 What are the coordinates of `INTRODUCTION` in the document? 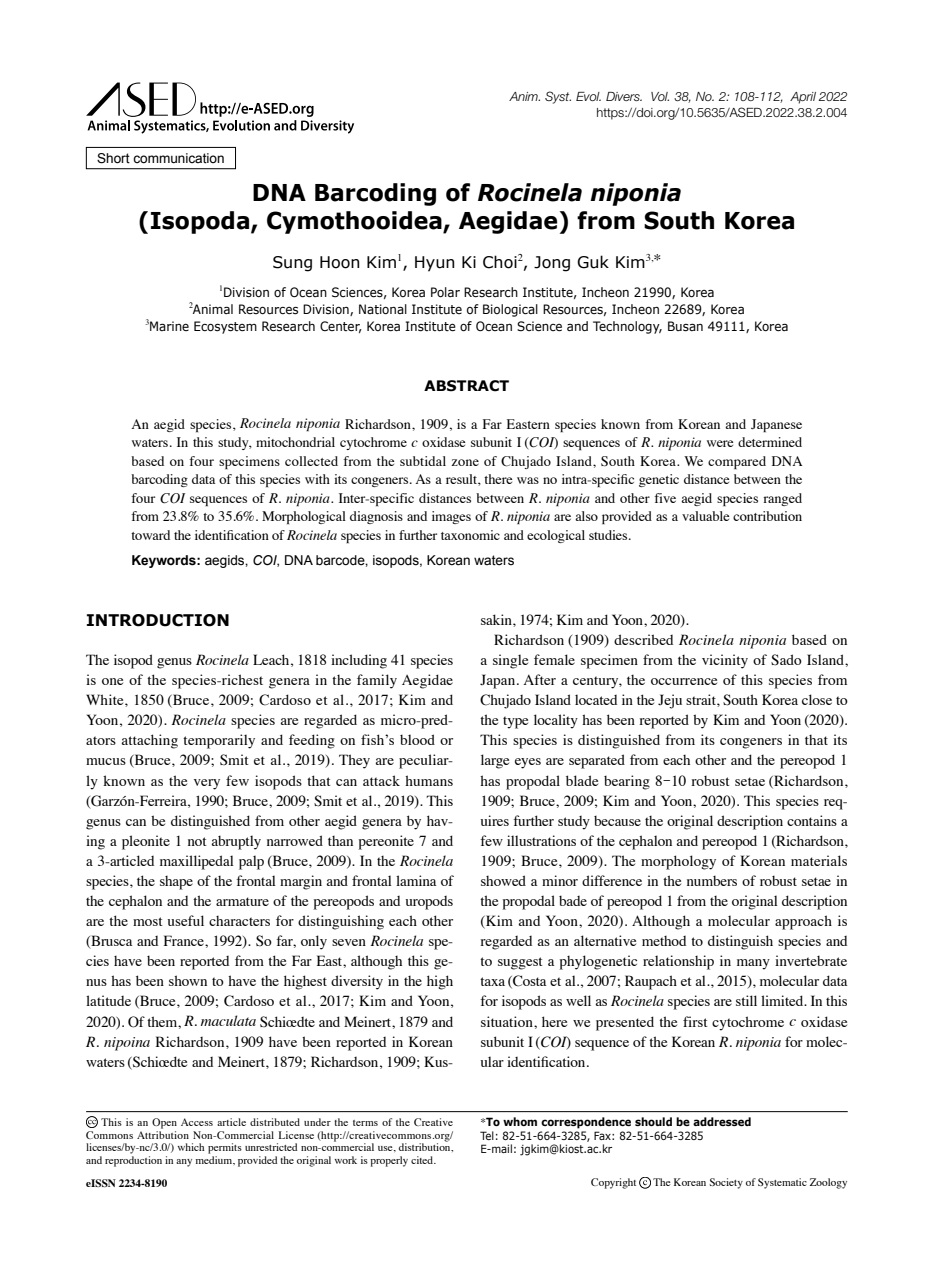 It's located at (158, 620).
